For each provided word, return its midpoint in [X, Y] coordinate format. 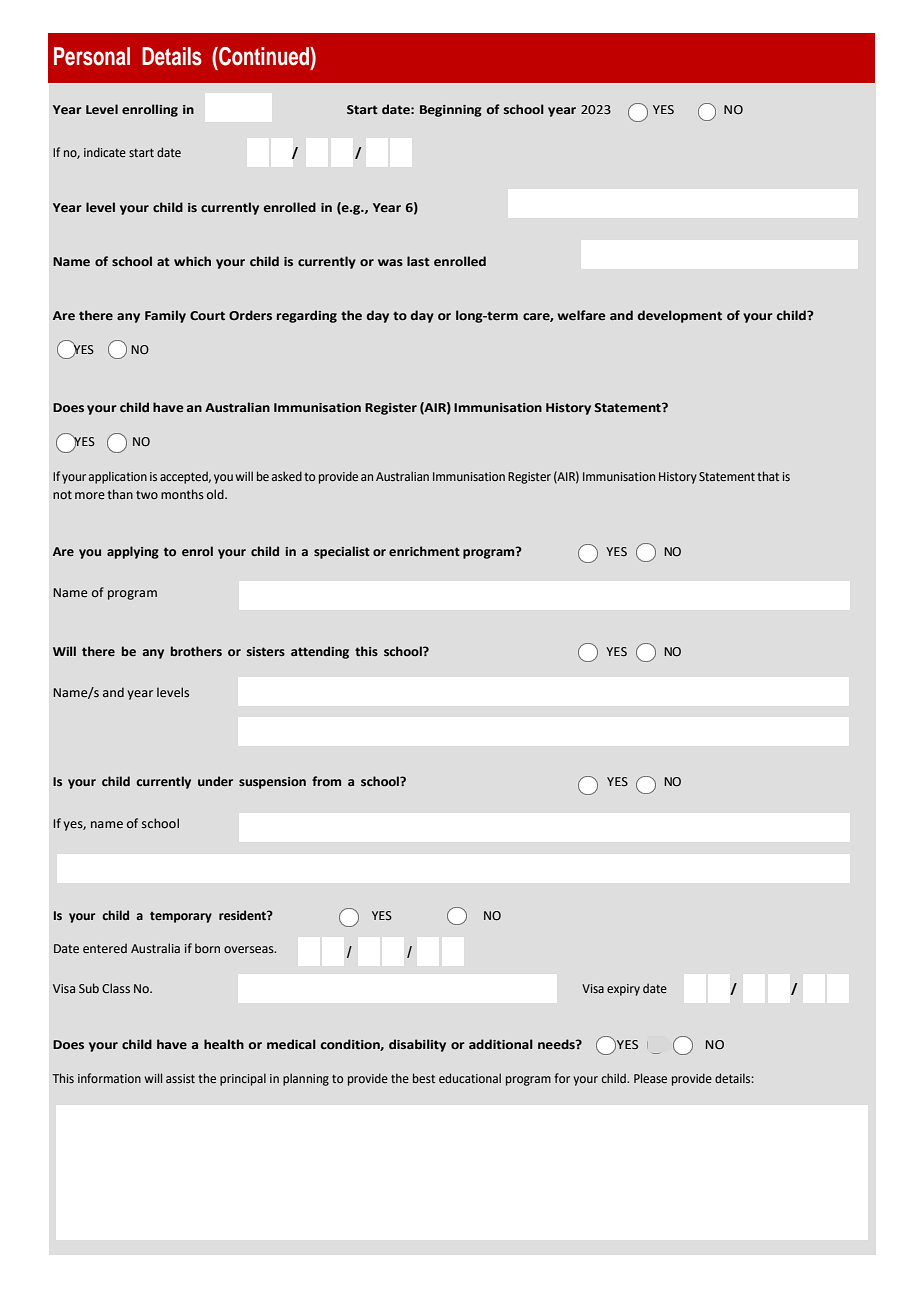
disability [417, 1045]
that [768, 476]
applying [133, 552]
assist [180, 1078]
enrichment [424, 551]
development [680, 316]
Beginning [451, 111]
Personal [92, 56]
